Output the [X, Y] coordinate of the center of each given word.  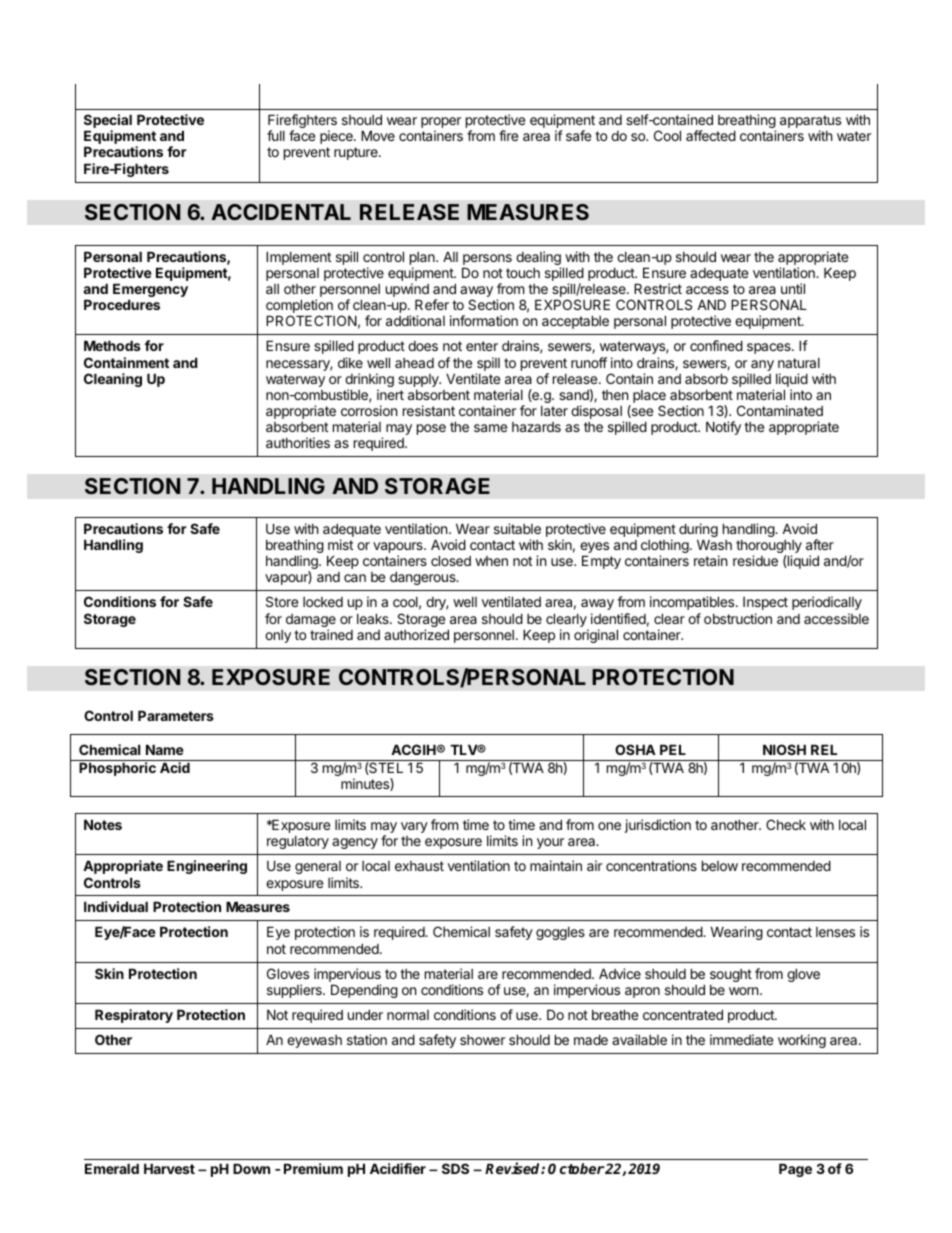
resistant [429, 410]
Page [795, 1170]
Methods [112, 345]
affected [711, 135]
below [720, 865]
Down [251, 1168]
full [276, 135]
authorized [416, 634]
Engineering [207, 867]
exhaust [419, 866]
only [278, 636]
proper [441, 124]
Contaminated [780, 410]
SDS [455, 1168]
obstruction [738, 618]
